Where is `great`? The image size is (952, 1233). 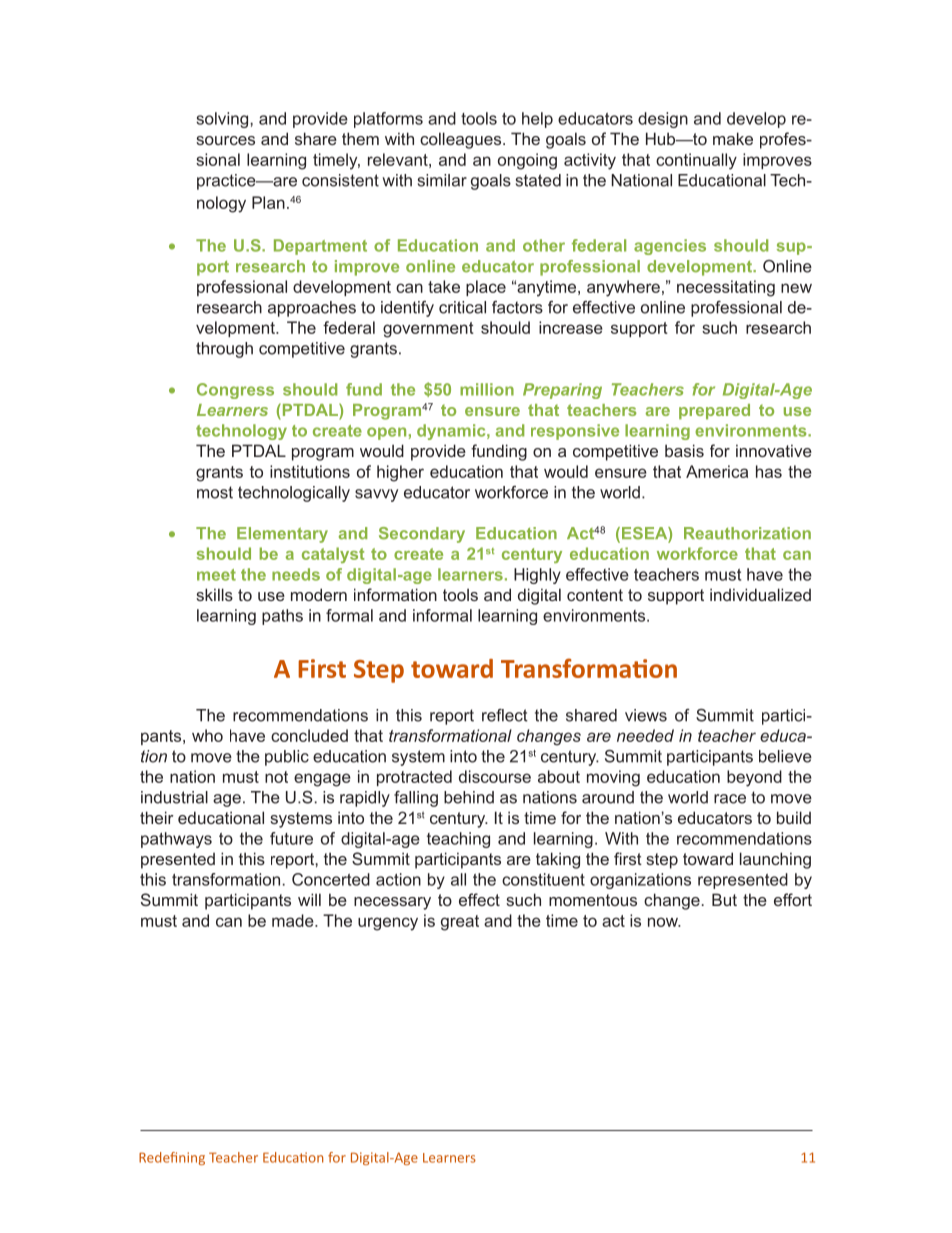 great is located at coordinates (460, 923).
